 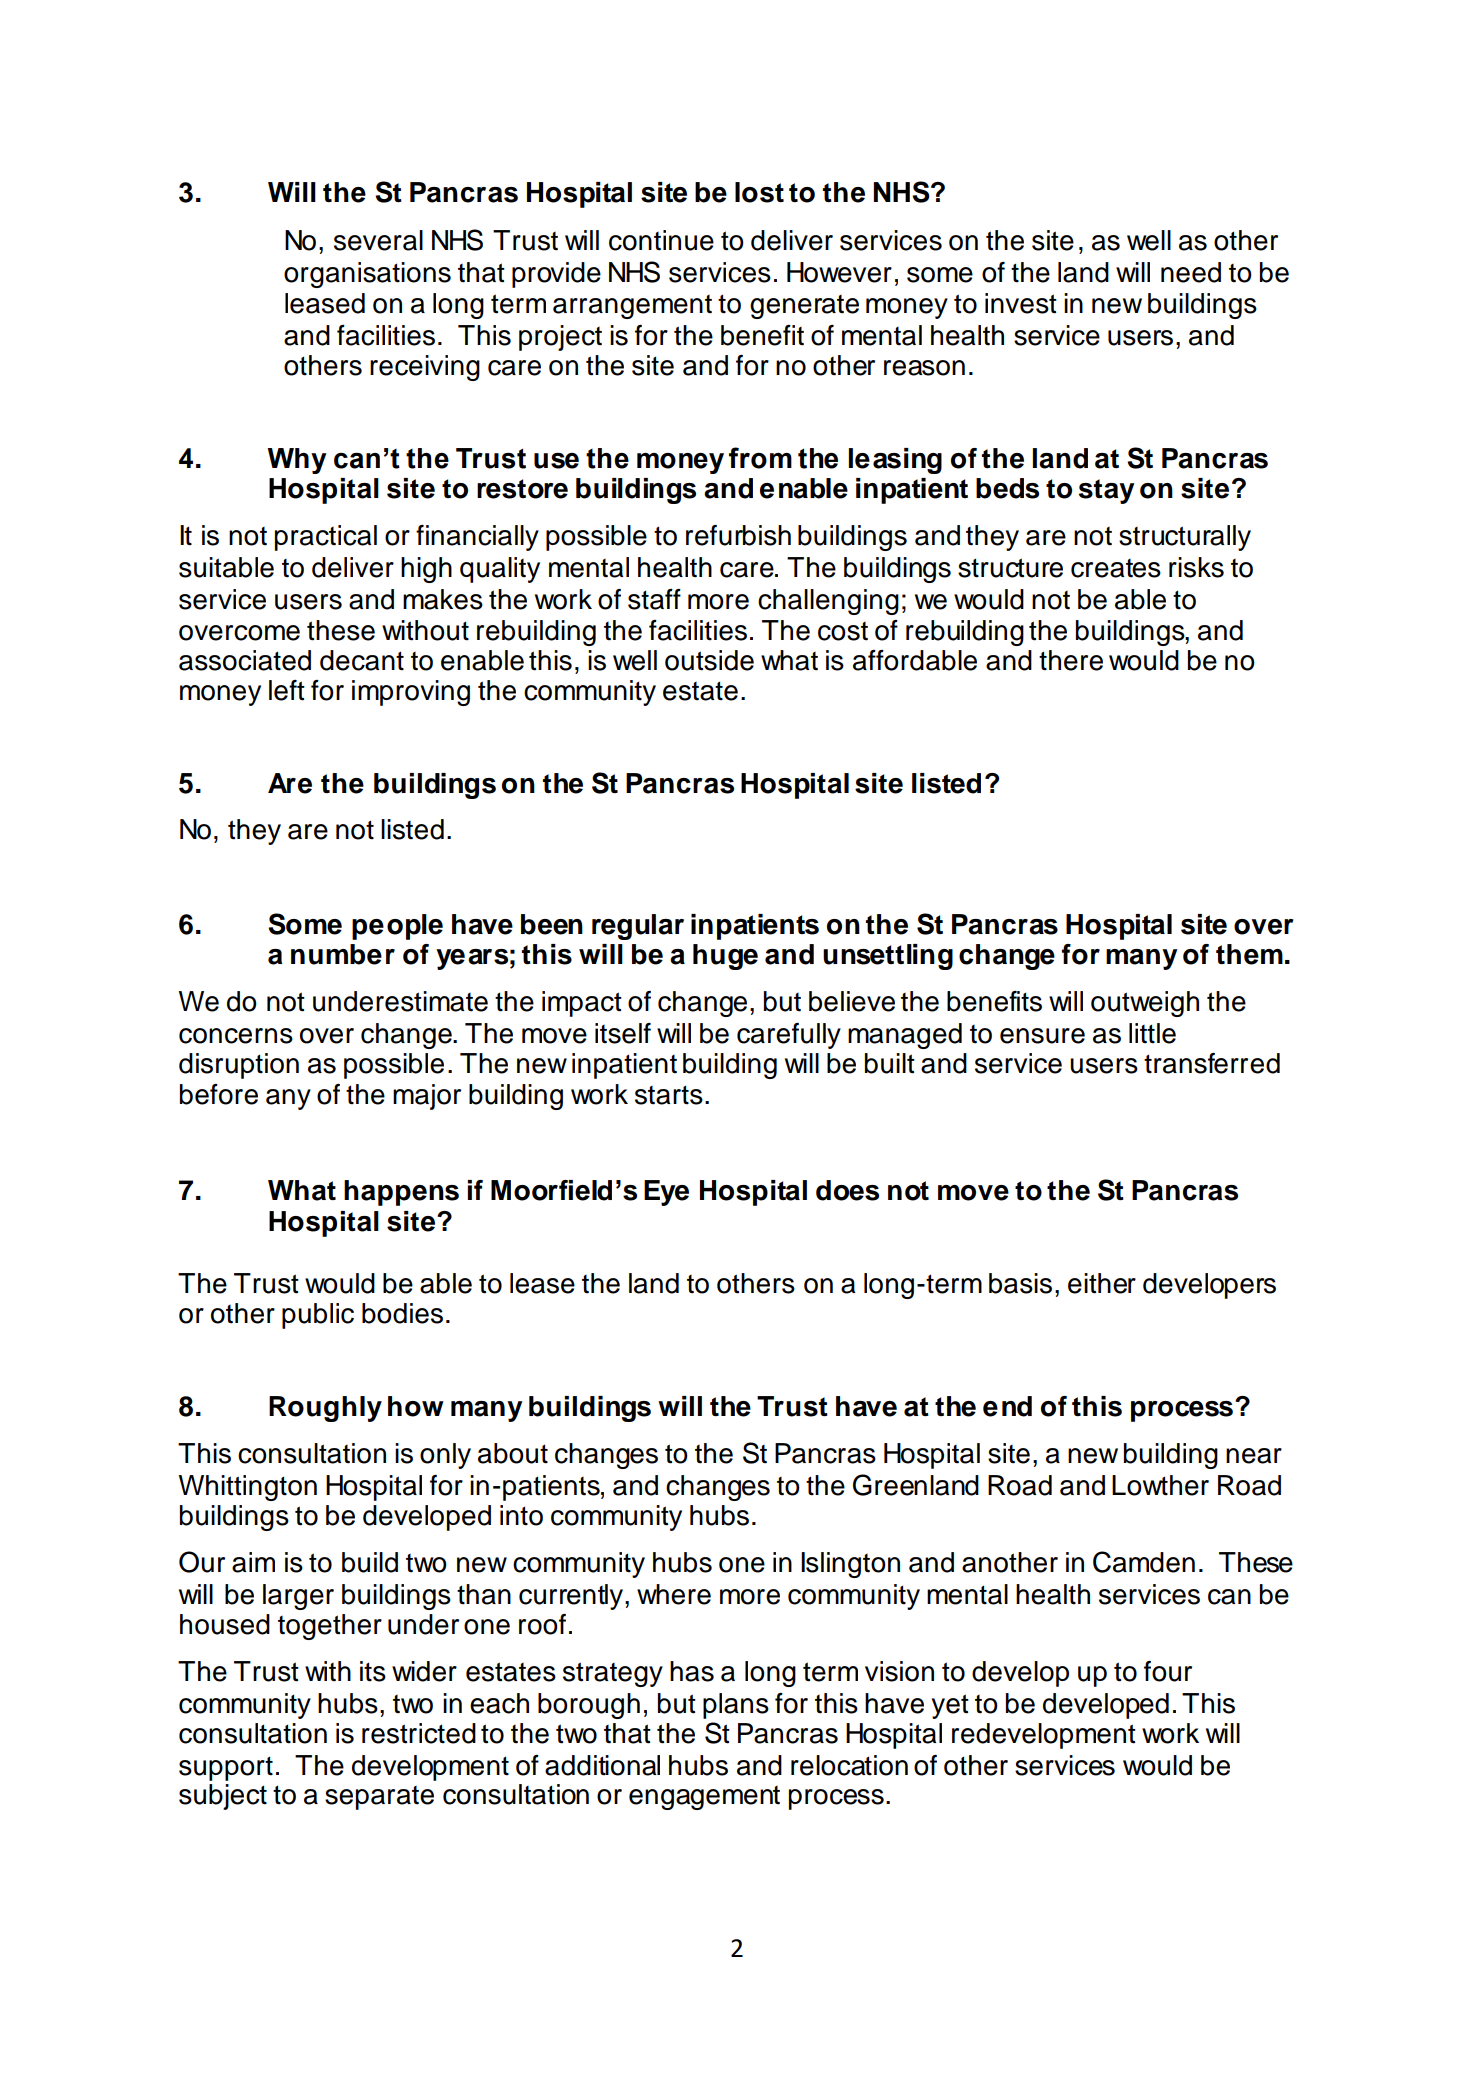 What do you see at coordinates (1116, 568) in the screenshot?
I see `creates` at bounding box center [1116, 568].
